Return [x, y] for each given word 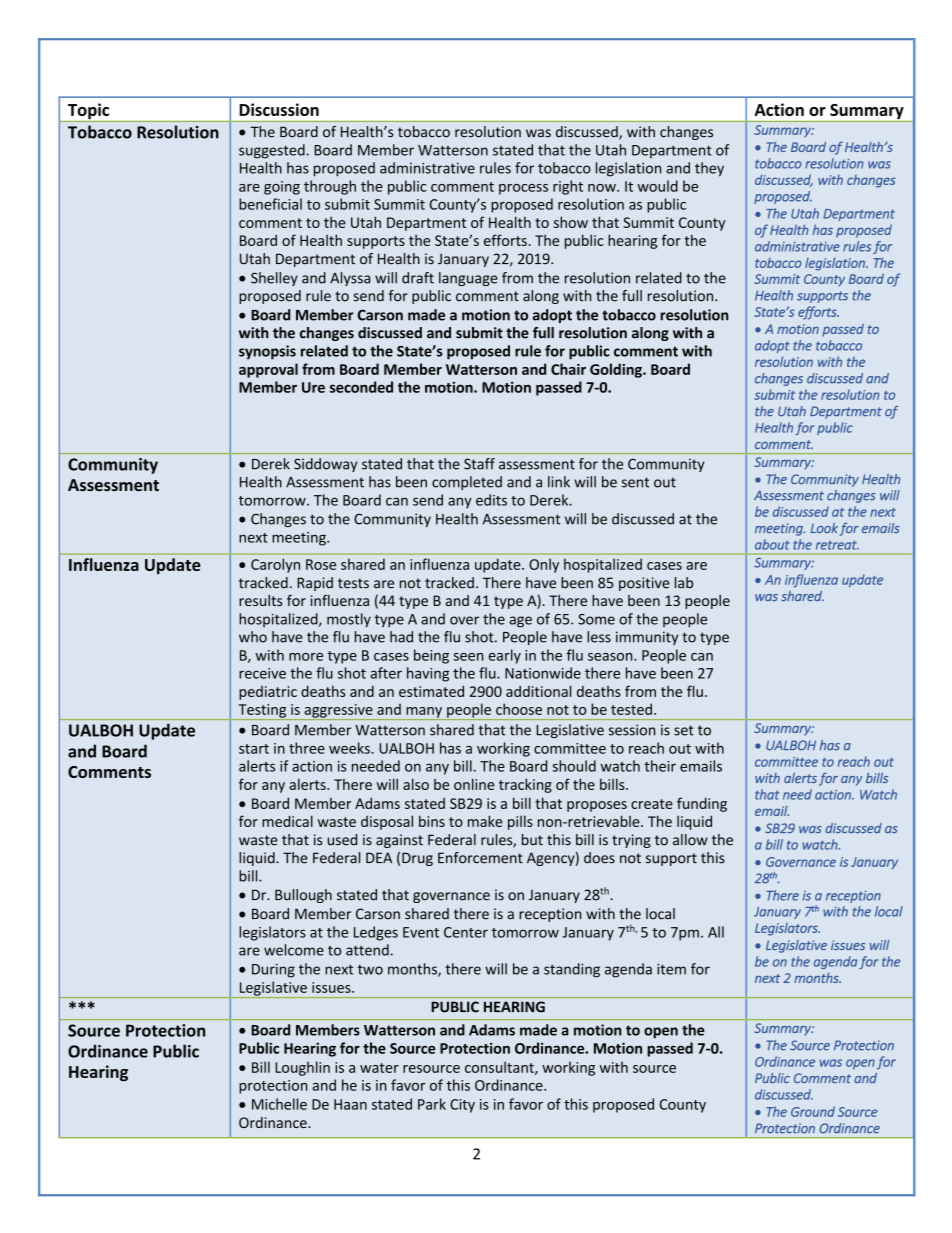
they [709, 169]
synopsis [267, 352]
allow [690, 840]
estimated [431, 691]
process [523, 189]
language [468, 279]
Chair [568, 369]
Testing [262, 712]
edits [491, 500]
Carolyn [275, 565]
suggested [272, 151]
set [684, 730]
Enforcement [480, 858]
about [772, 544]
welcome [294, 950]
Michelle [279, 1104]
